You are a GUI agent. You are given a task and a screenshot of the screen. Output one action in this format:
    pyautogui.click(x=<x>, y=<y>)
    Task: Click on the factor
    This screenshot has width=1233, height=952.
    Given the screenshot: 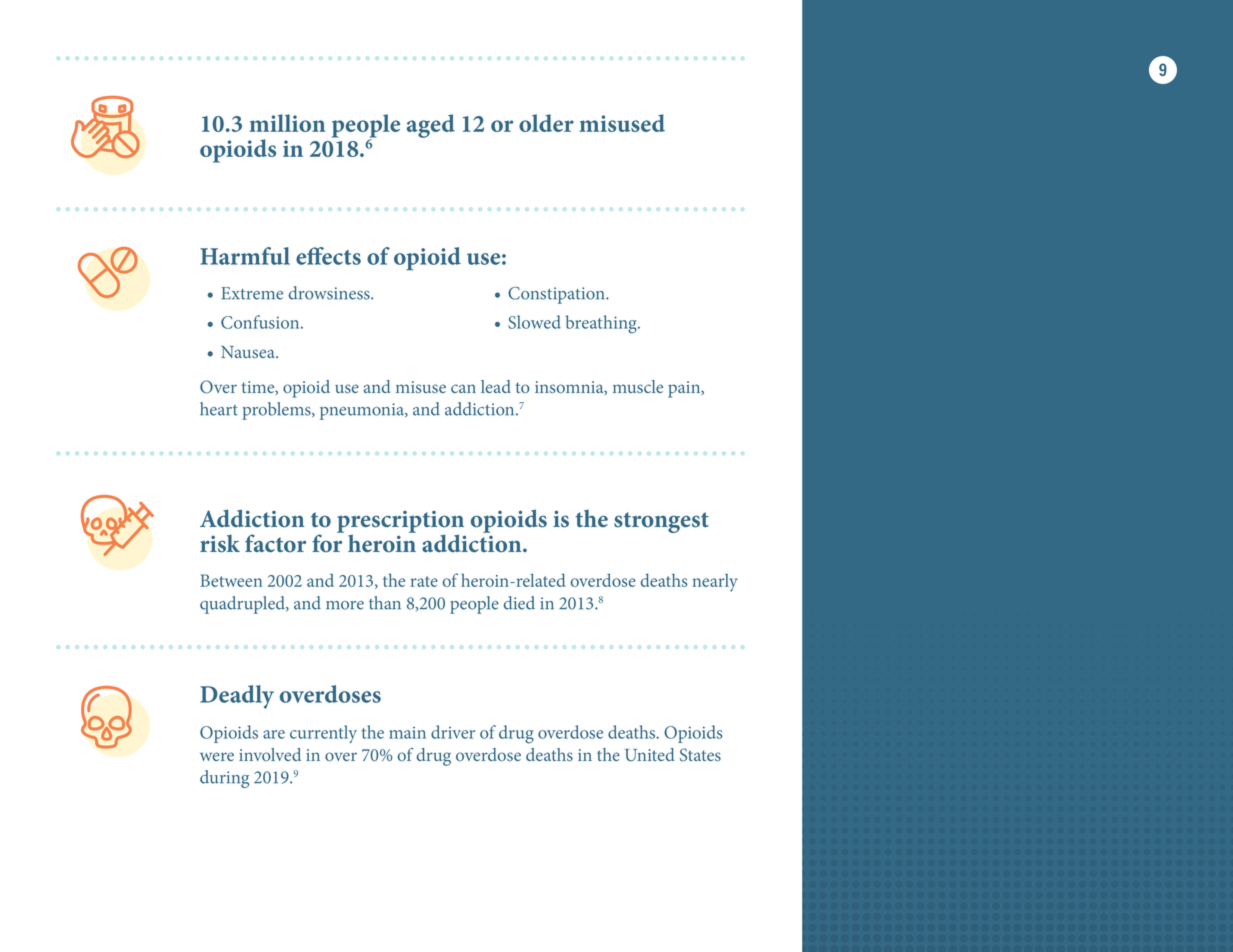 What is the action you would take?
    pyautogui.click(x=275, y=543)
